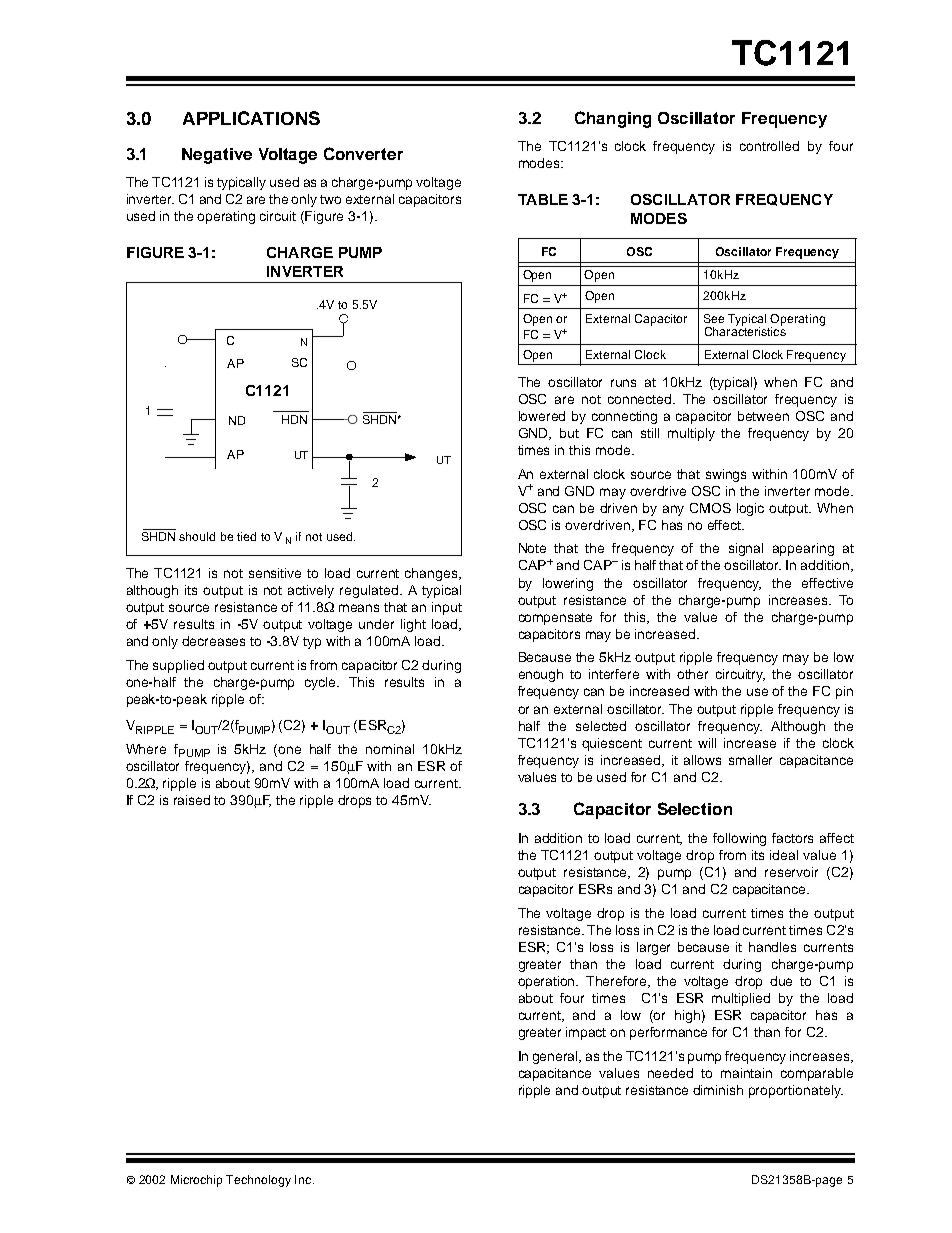 The width and height of the document is (952, 1233). Describe the element at coordinates (258, 1181) in the document. I see `Technology` at that location.
